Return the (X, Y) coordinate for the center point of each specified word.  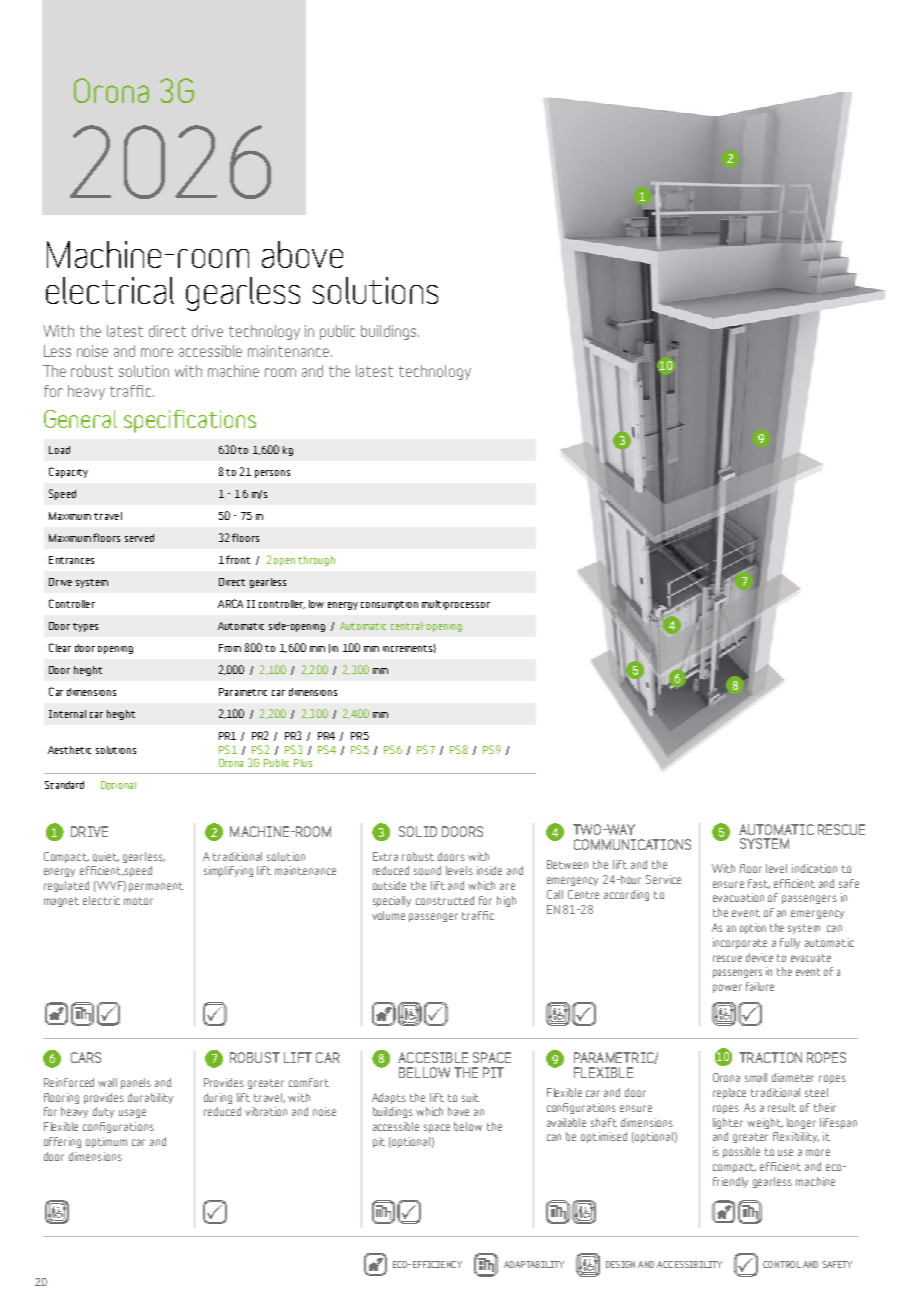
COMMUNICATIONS (632, 844)
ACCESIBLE (433, 1057)
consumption (389, 605)
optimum (106, 1142)
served (139, 538)
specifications (190, 421)
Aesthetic (69, 750)
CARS (86, 1057)
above (302, 254)
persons (272, 474)
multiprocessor (456, 605)
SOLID (418, 831)
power (727, 988)
